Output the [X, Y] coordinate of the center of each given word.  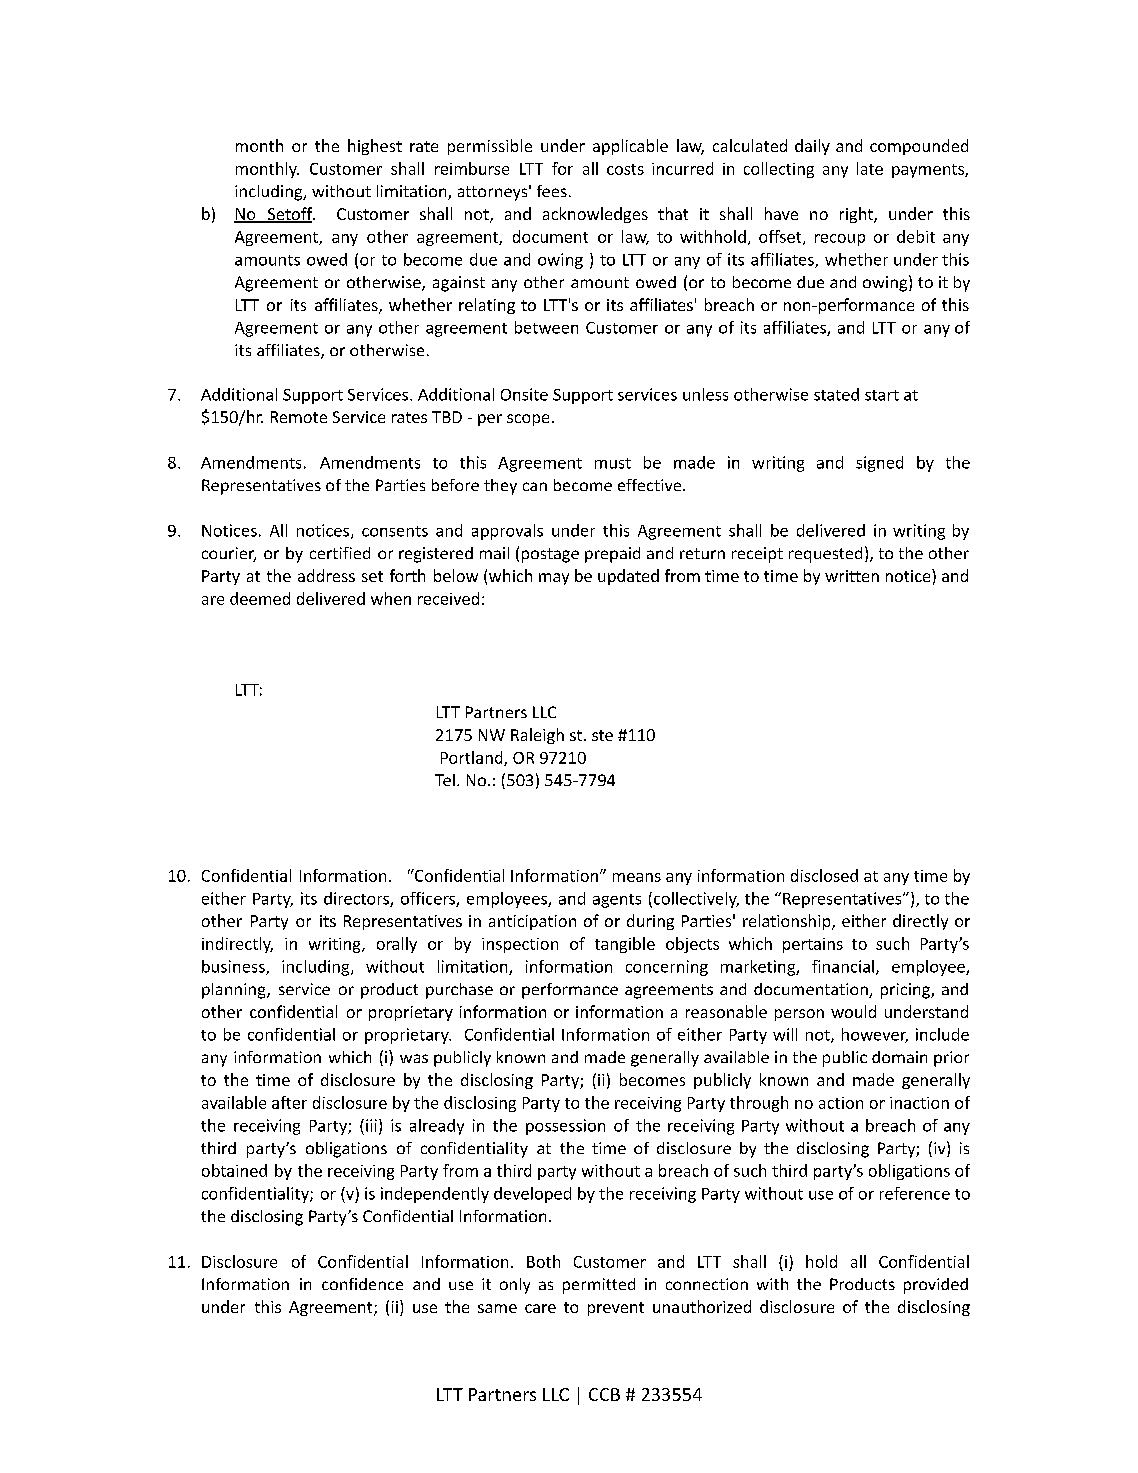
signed [879, 464]
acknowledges [595, 215]
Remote [299, 417]
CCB [604, 1394]
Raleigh [537, 736]
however [875, 1035]
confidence [362, 1284]
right [857, 215]
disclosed [824, 875]
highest [375, 147]
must [613, 463]
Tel [445, 780]
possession [565, 1127]
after [289, 1102]
